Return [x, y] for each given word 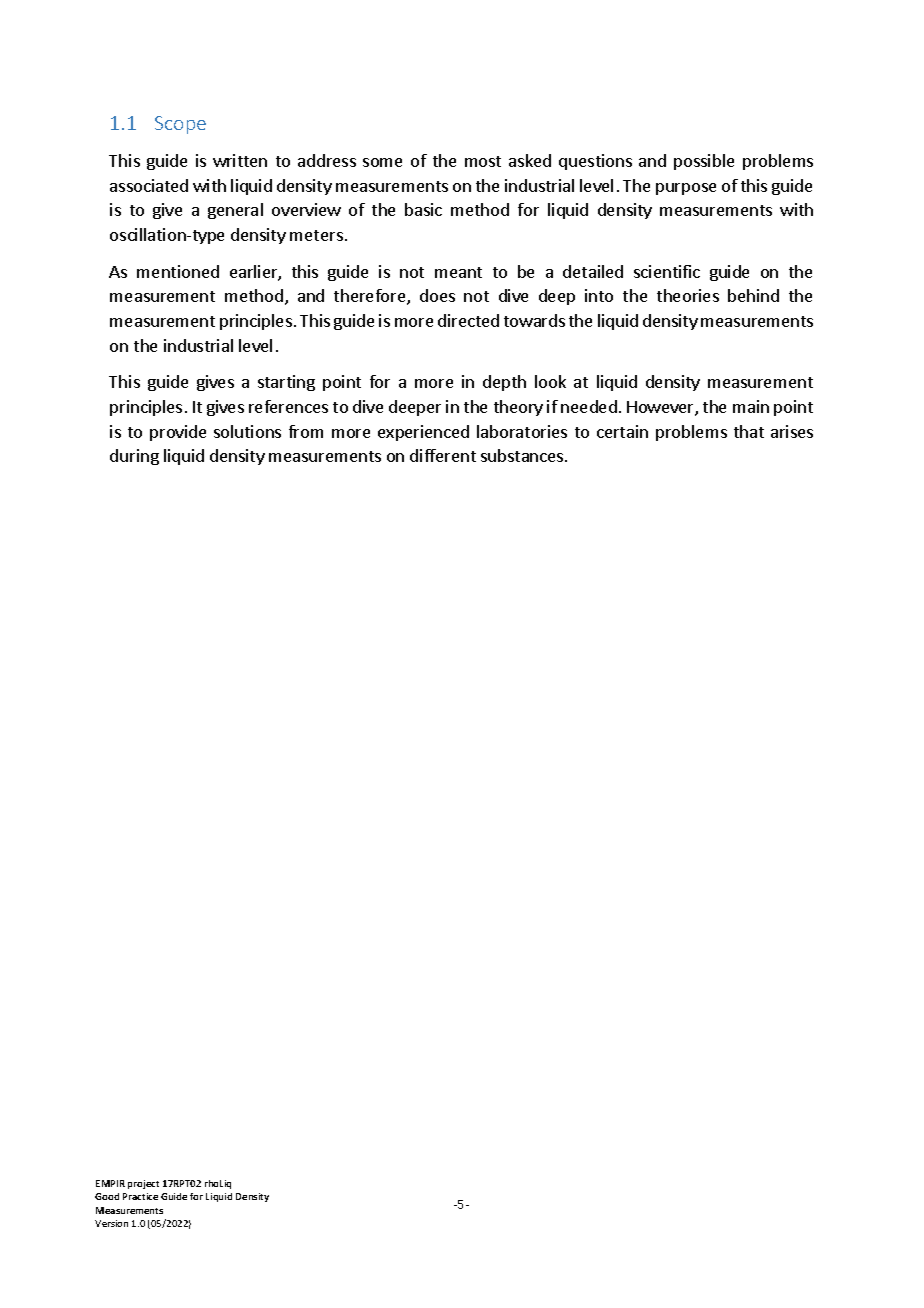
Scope [180, 125]
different [443, 455]
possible [704, 162]
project [143, 1184]
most [483, 161]
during [134, 457]
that [749, 431]
